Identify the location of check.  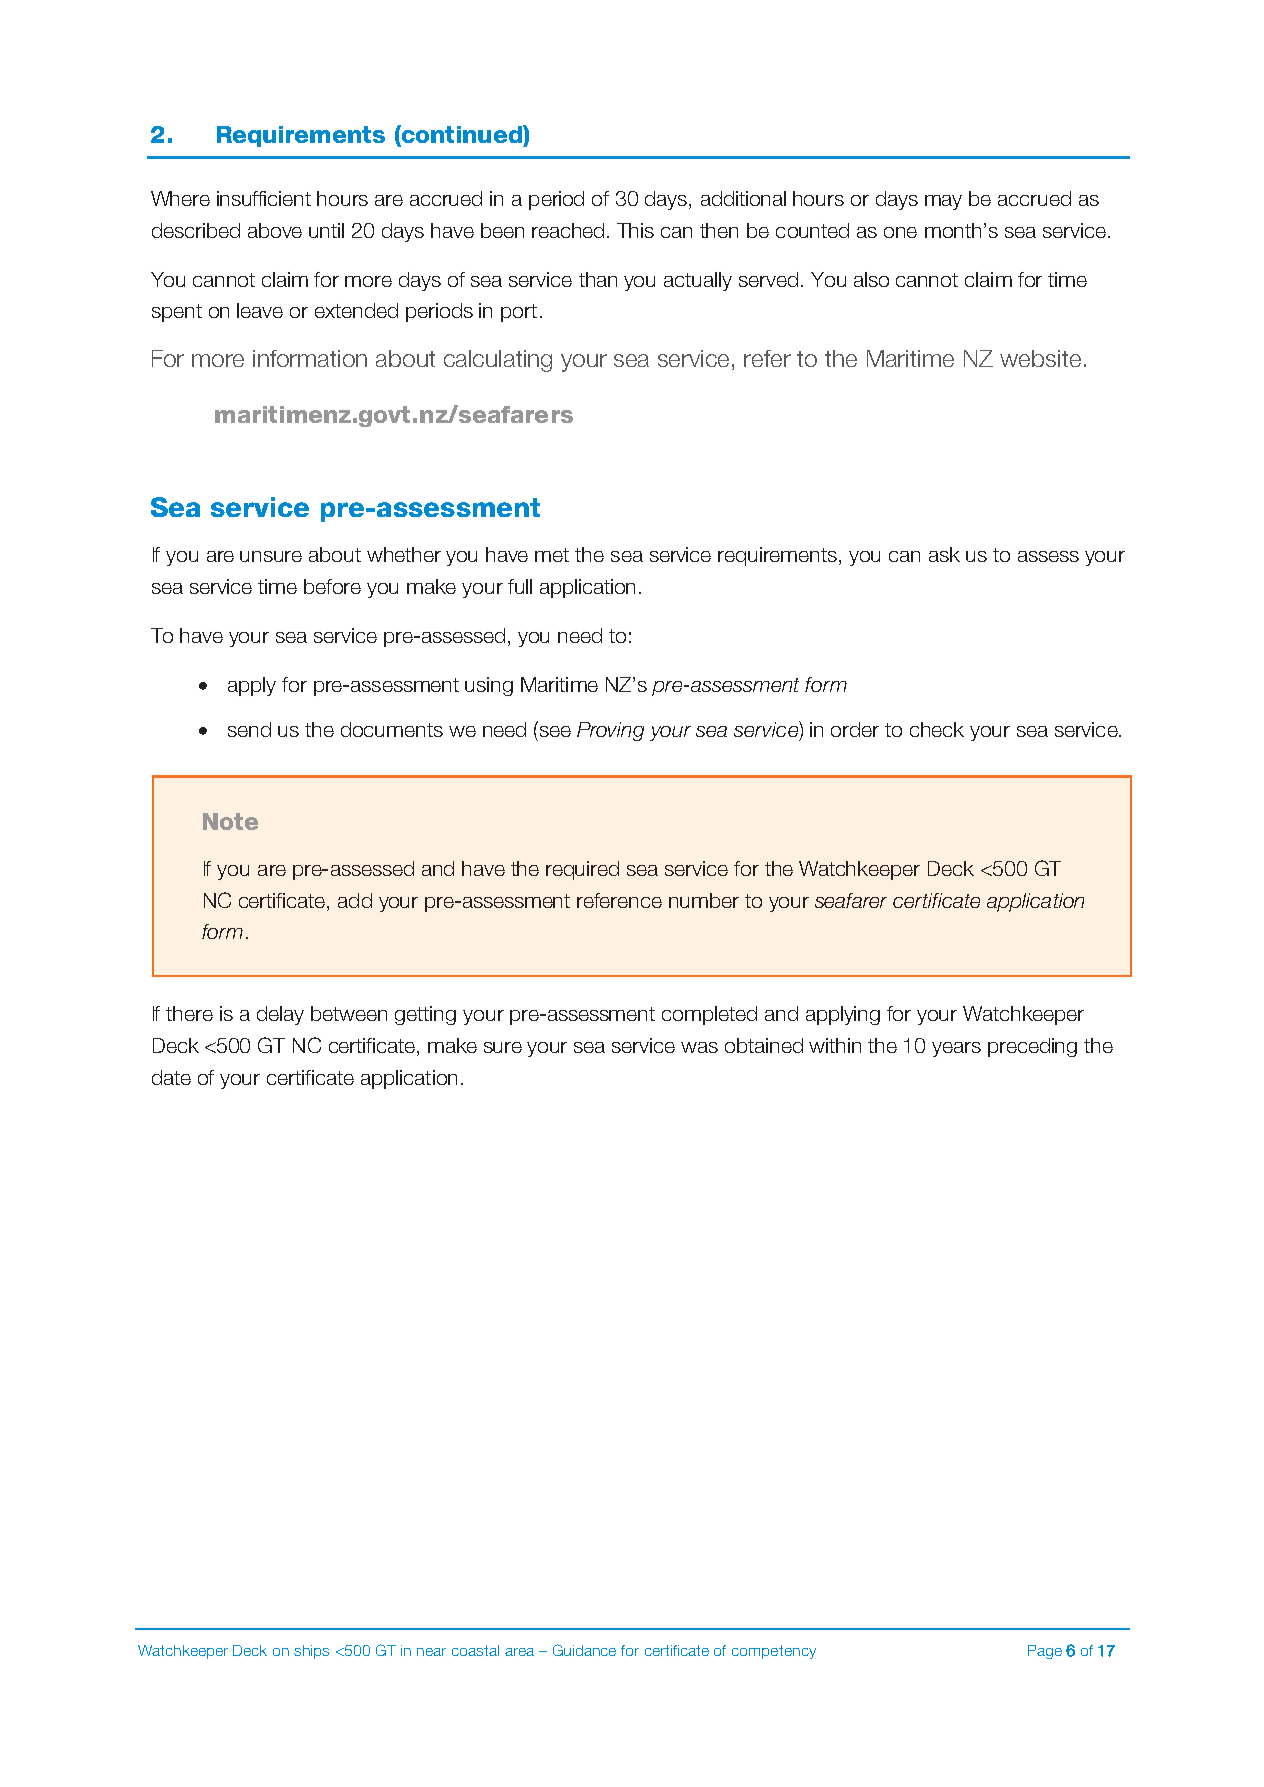
(937, 729).
